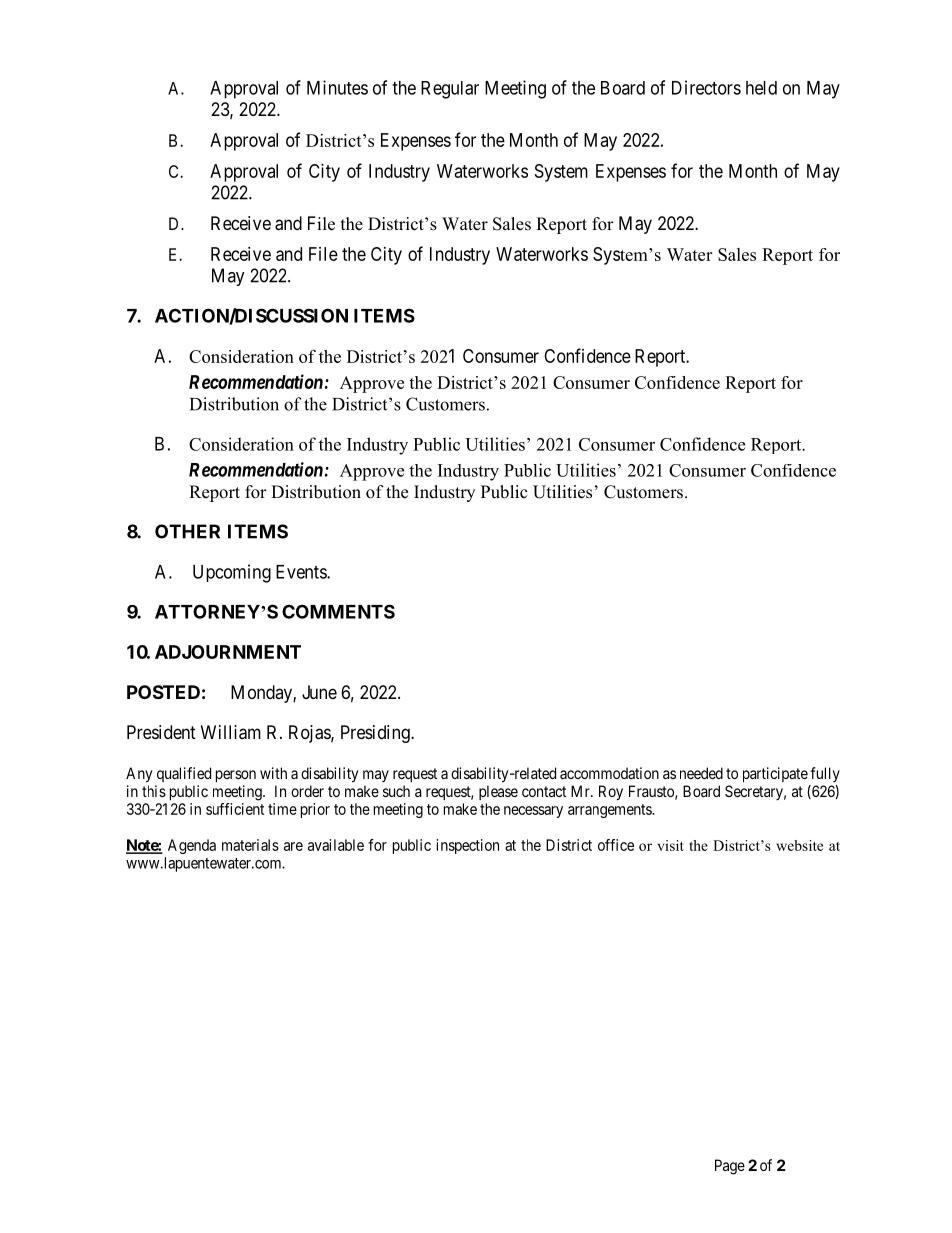 The width and height of the screenshot is (952, 1233). What do you see at coordinates (701, 773) in the screenshot?
I see `needed` at bounding box center [701, 773].
